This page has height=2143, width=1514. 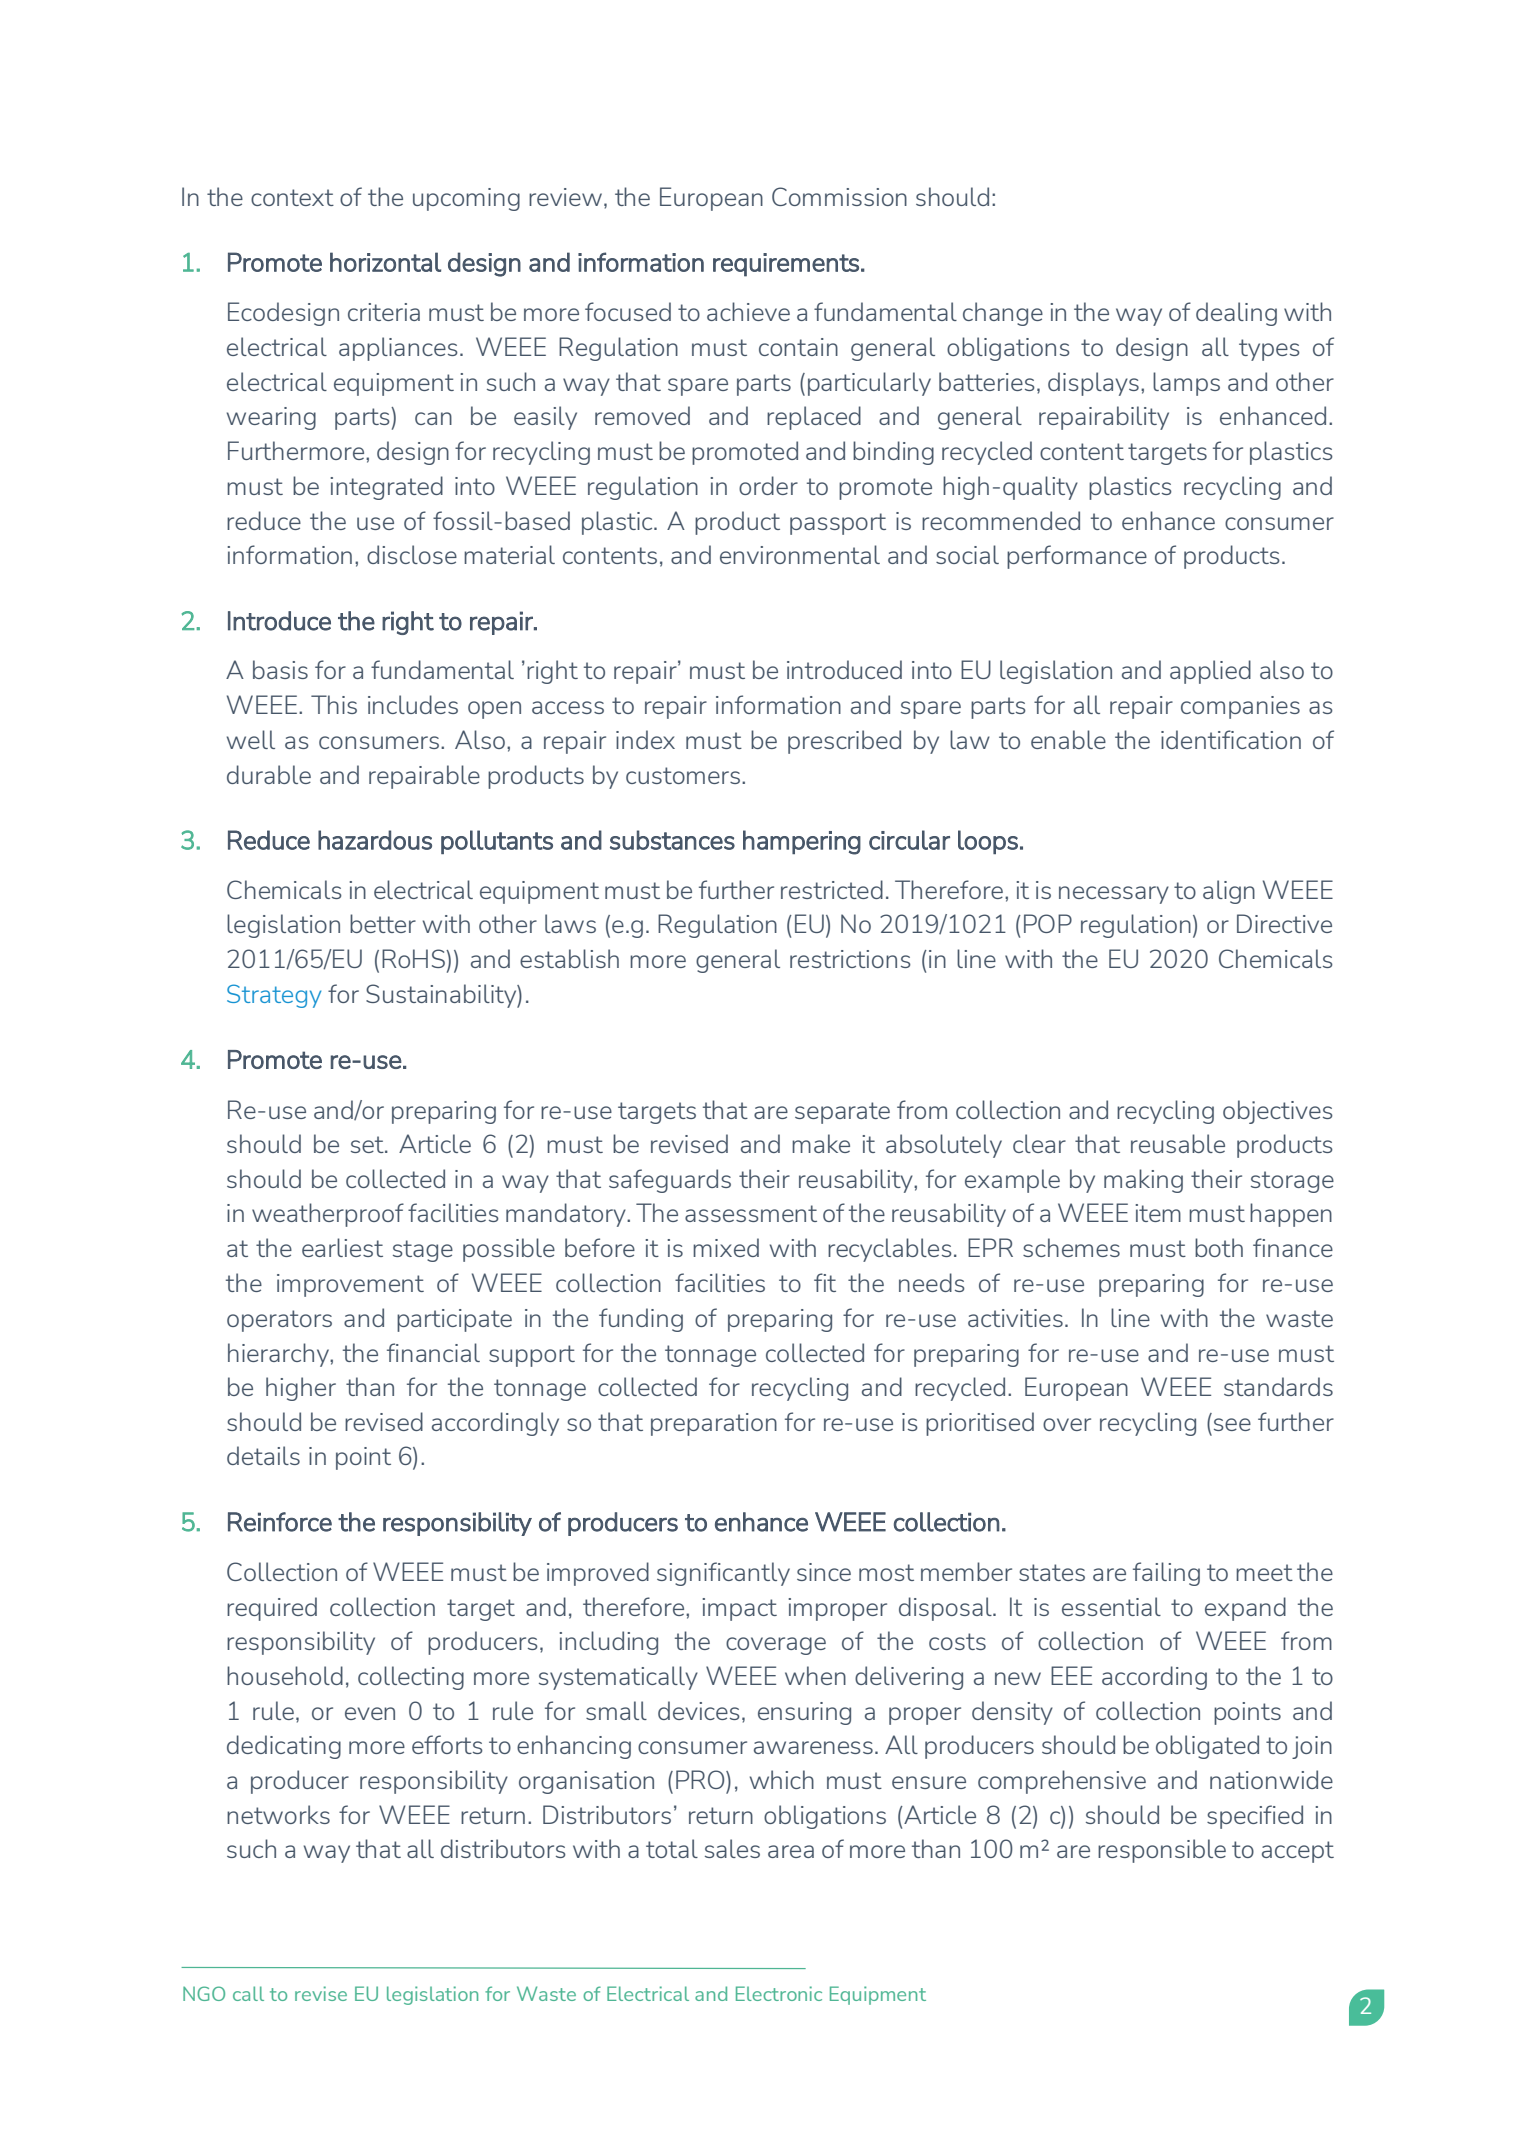 What do you see at coordinates (279, 1321) in the page?
I see `operators` at bounding box center [279, 1321].
